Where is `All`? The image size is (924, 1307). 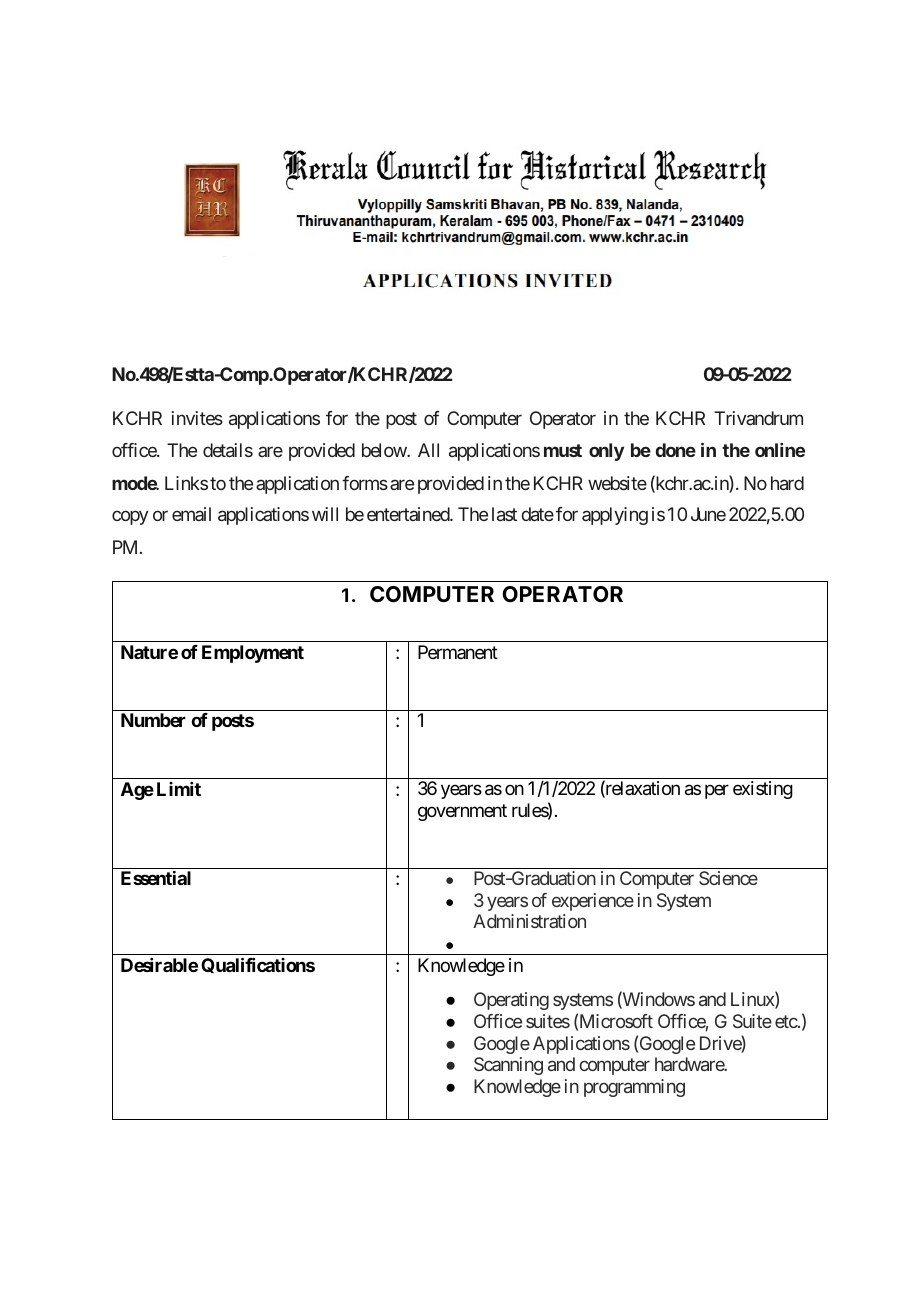
All is located at coordinates (428, 450).
